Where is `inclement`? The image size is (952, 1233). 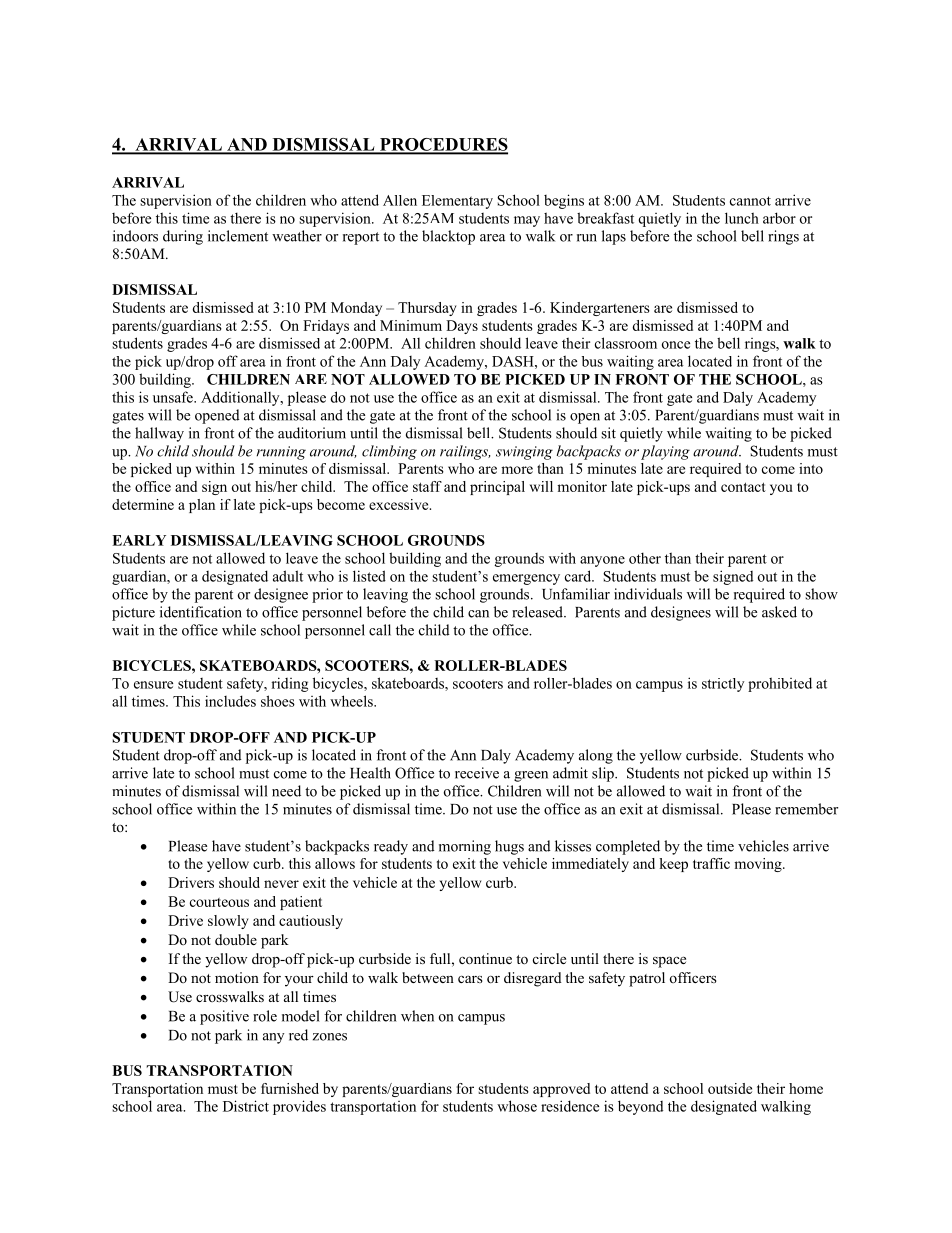
inclement is located at coordinates (238, 236).
